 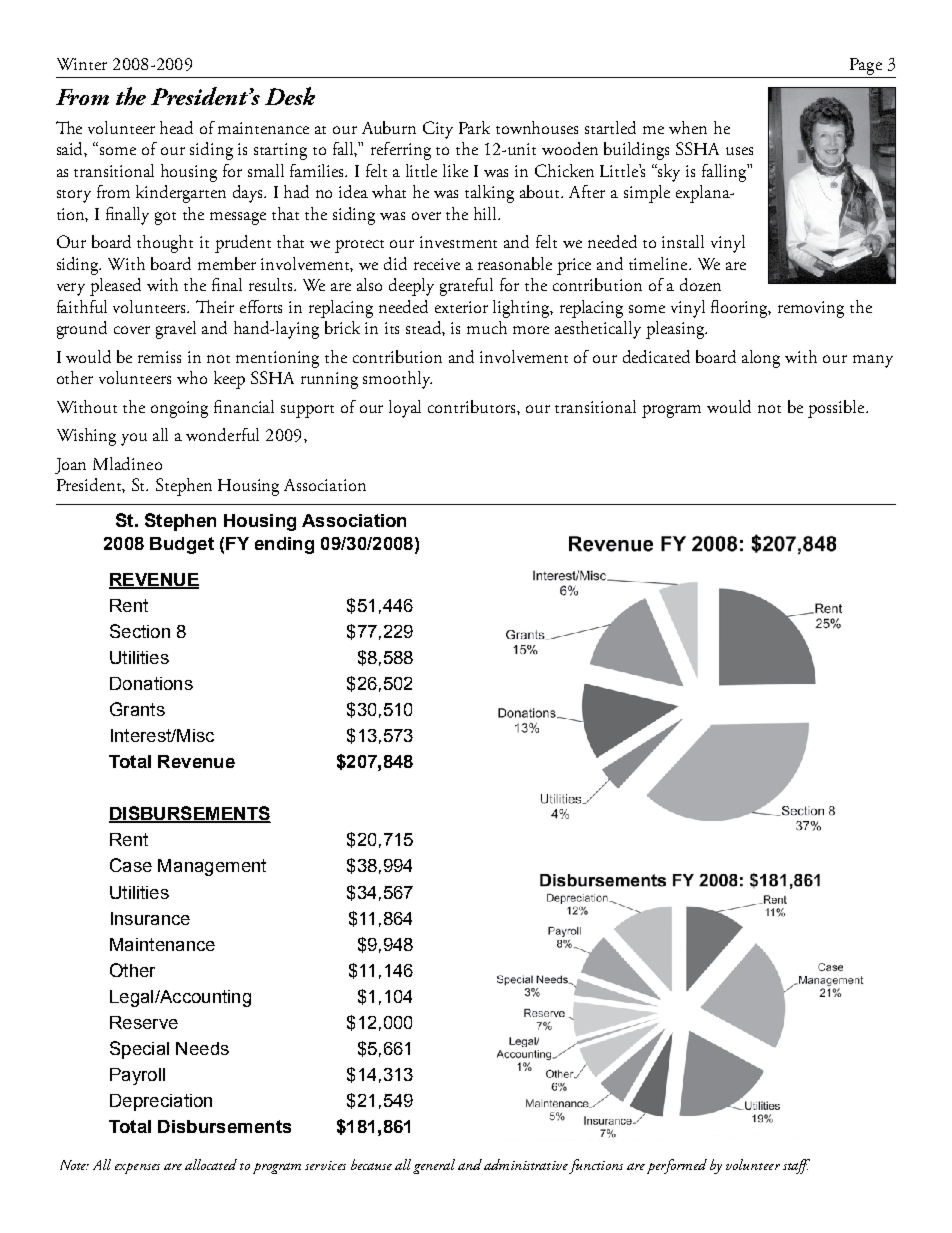 I want to click on expenses, so click(x=137, y=1168).
